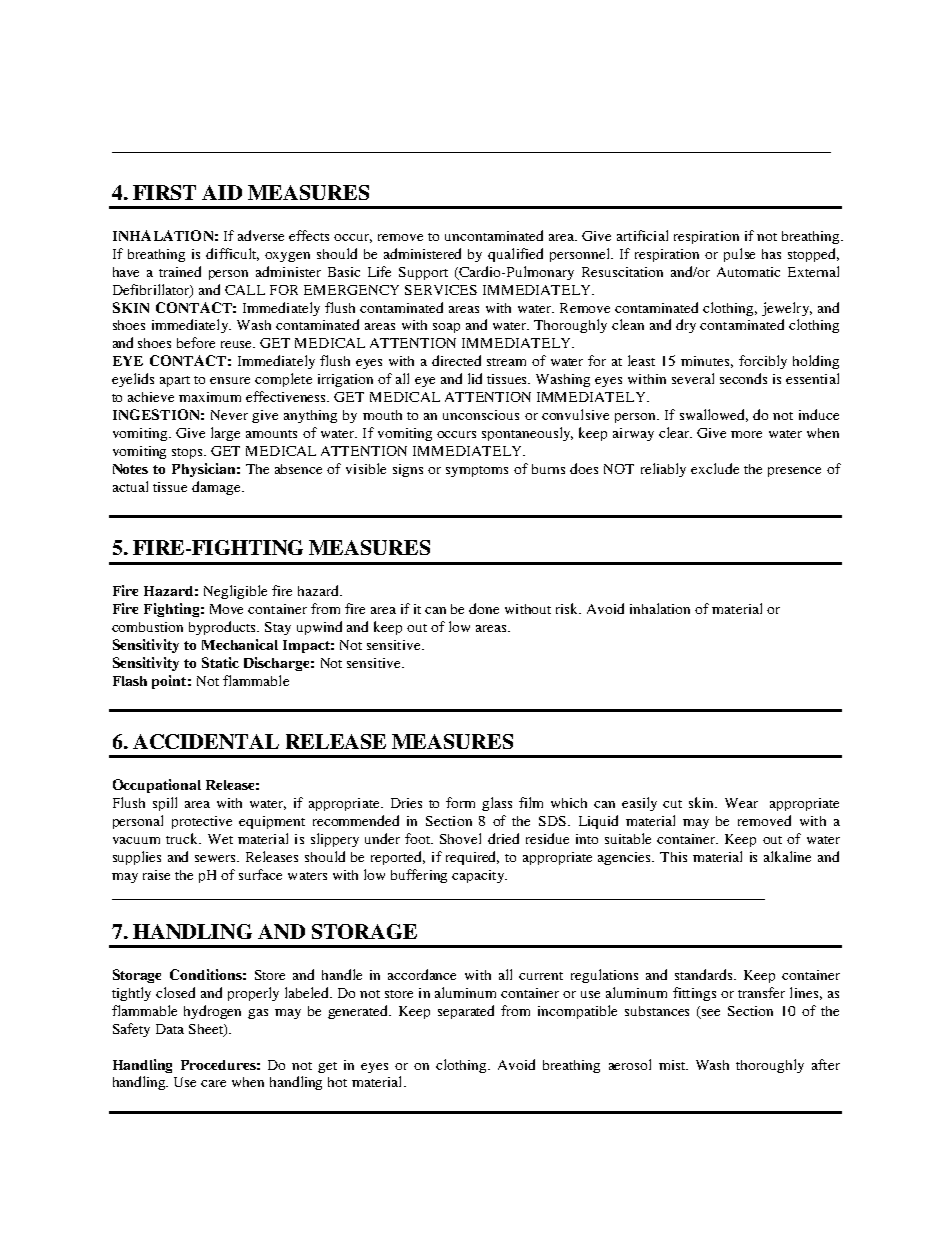 The height and width of the screenshot is (1233, 952). What do you see at coordinates (746, 434) in the screenshot?
I see `more` at bounding box center [746, 434].
